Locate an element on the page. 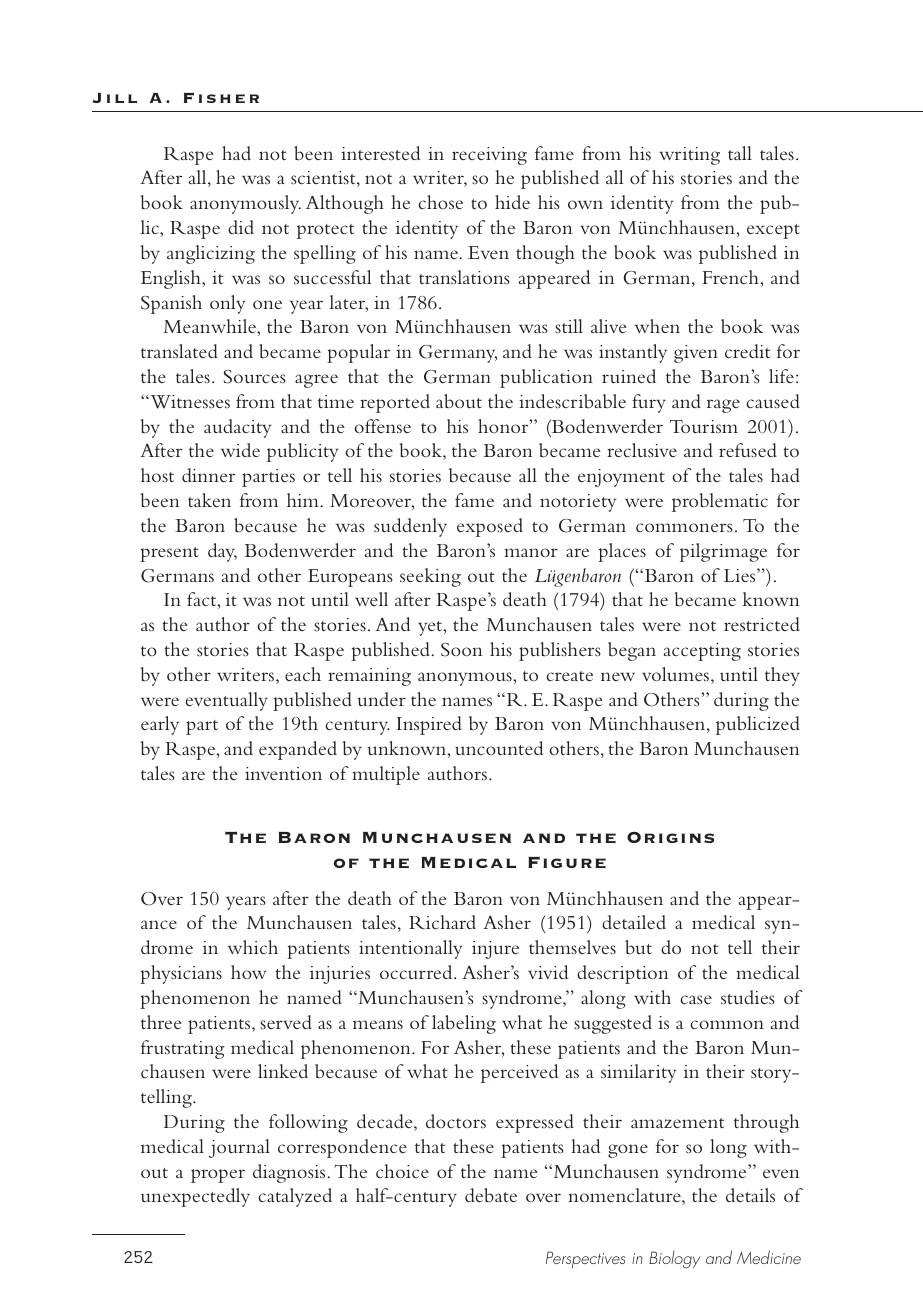  exposed is located at coordinates (490, 527).
